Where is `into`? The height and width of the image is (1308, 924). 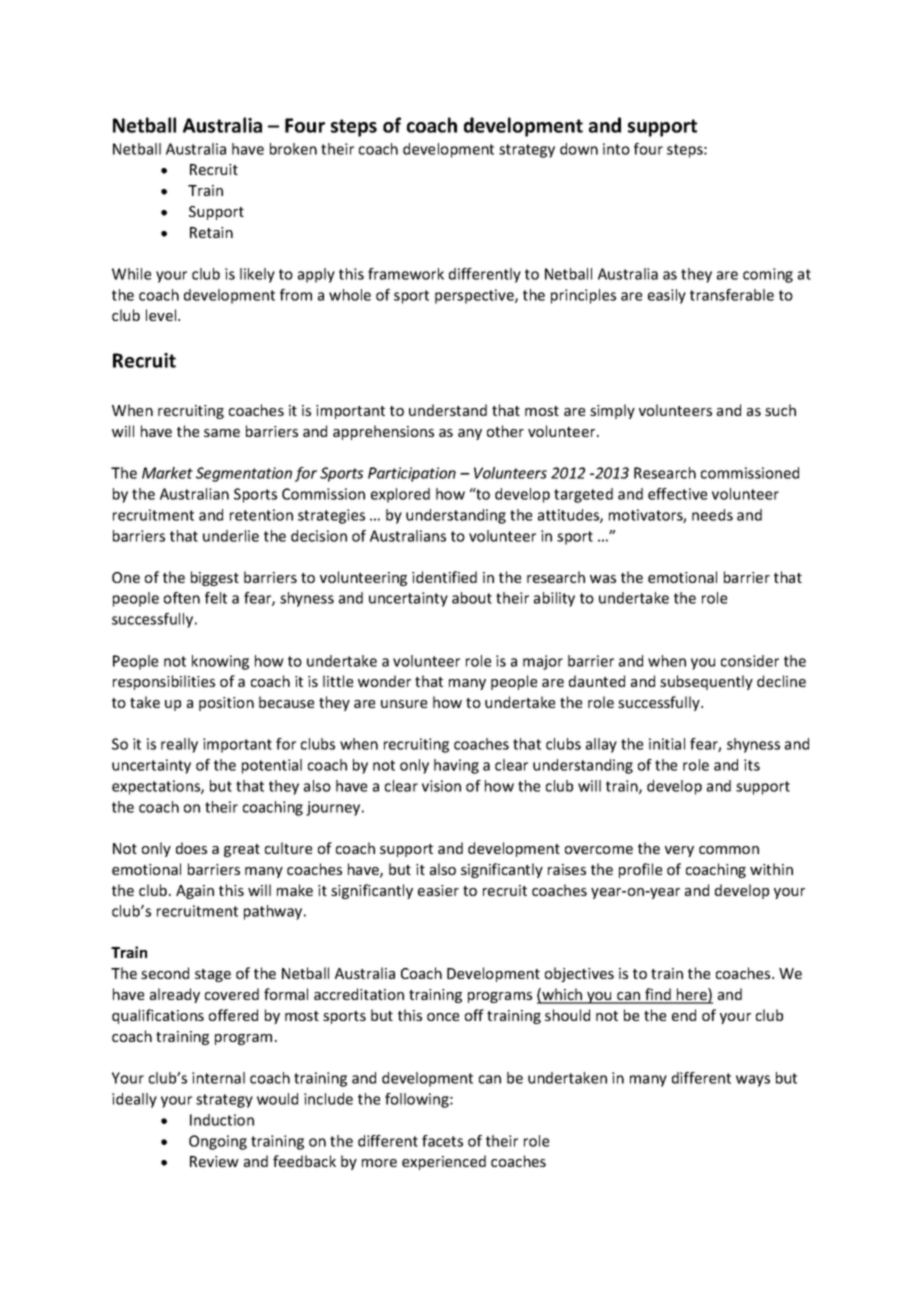
into is located at coordinates (616, 149).
